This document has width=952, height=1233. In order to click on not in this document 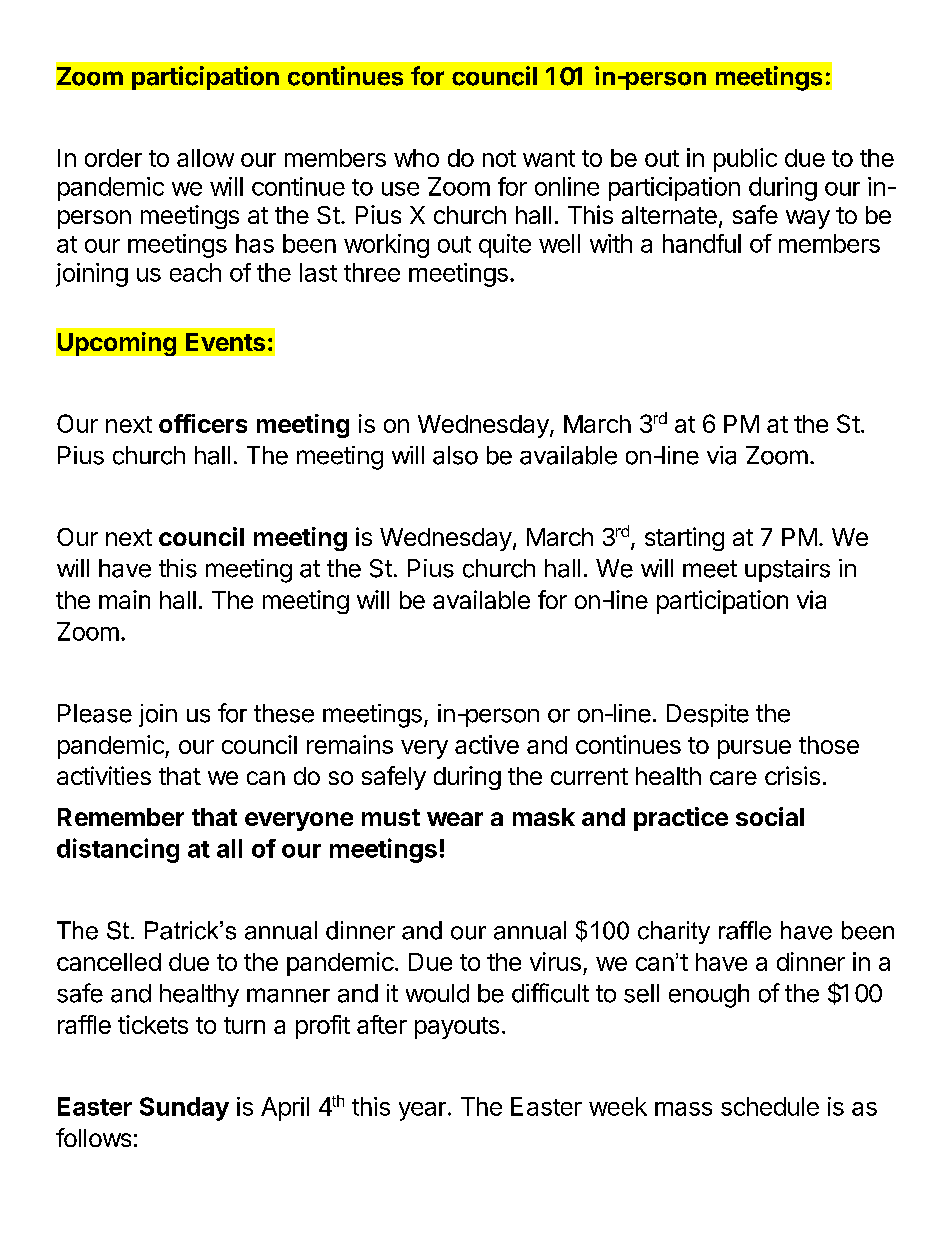, I will do `click(499, 158)`.
